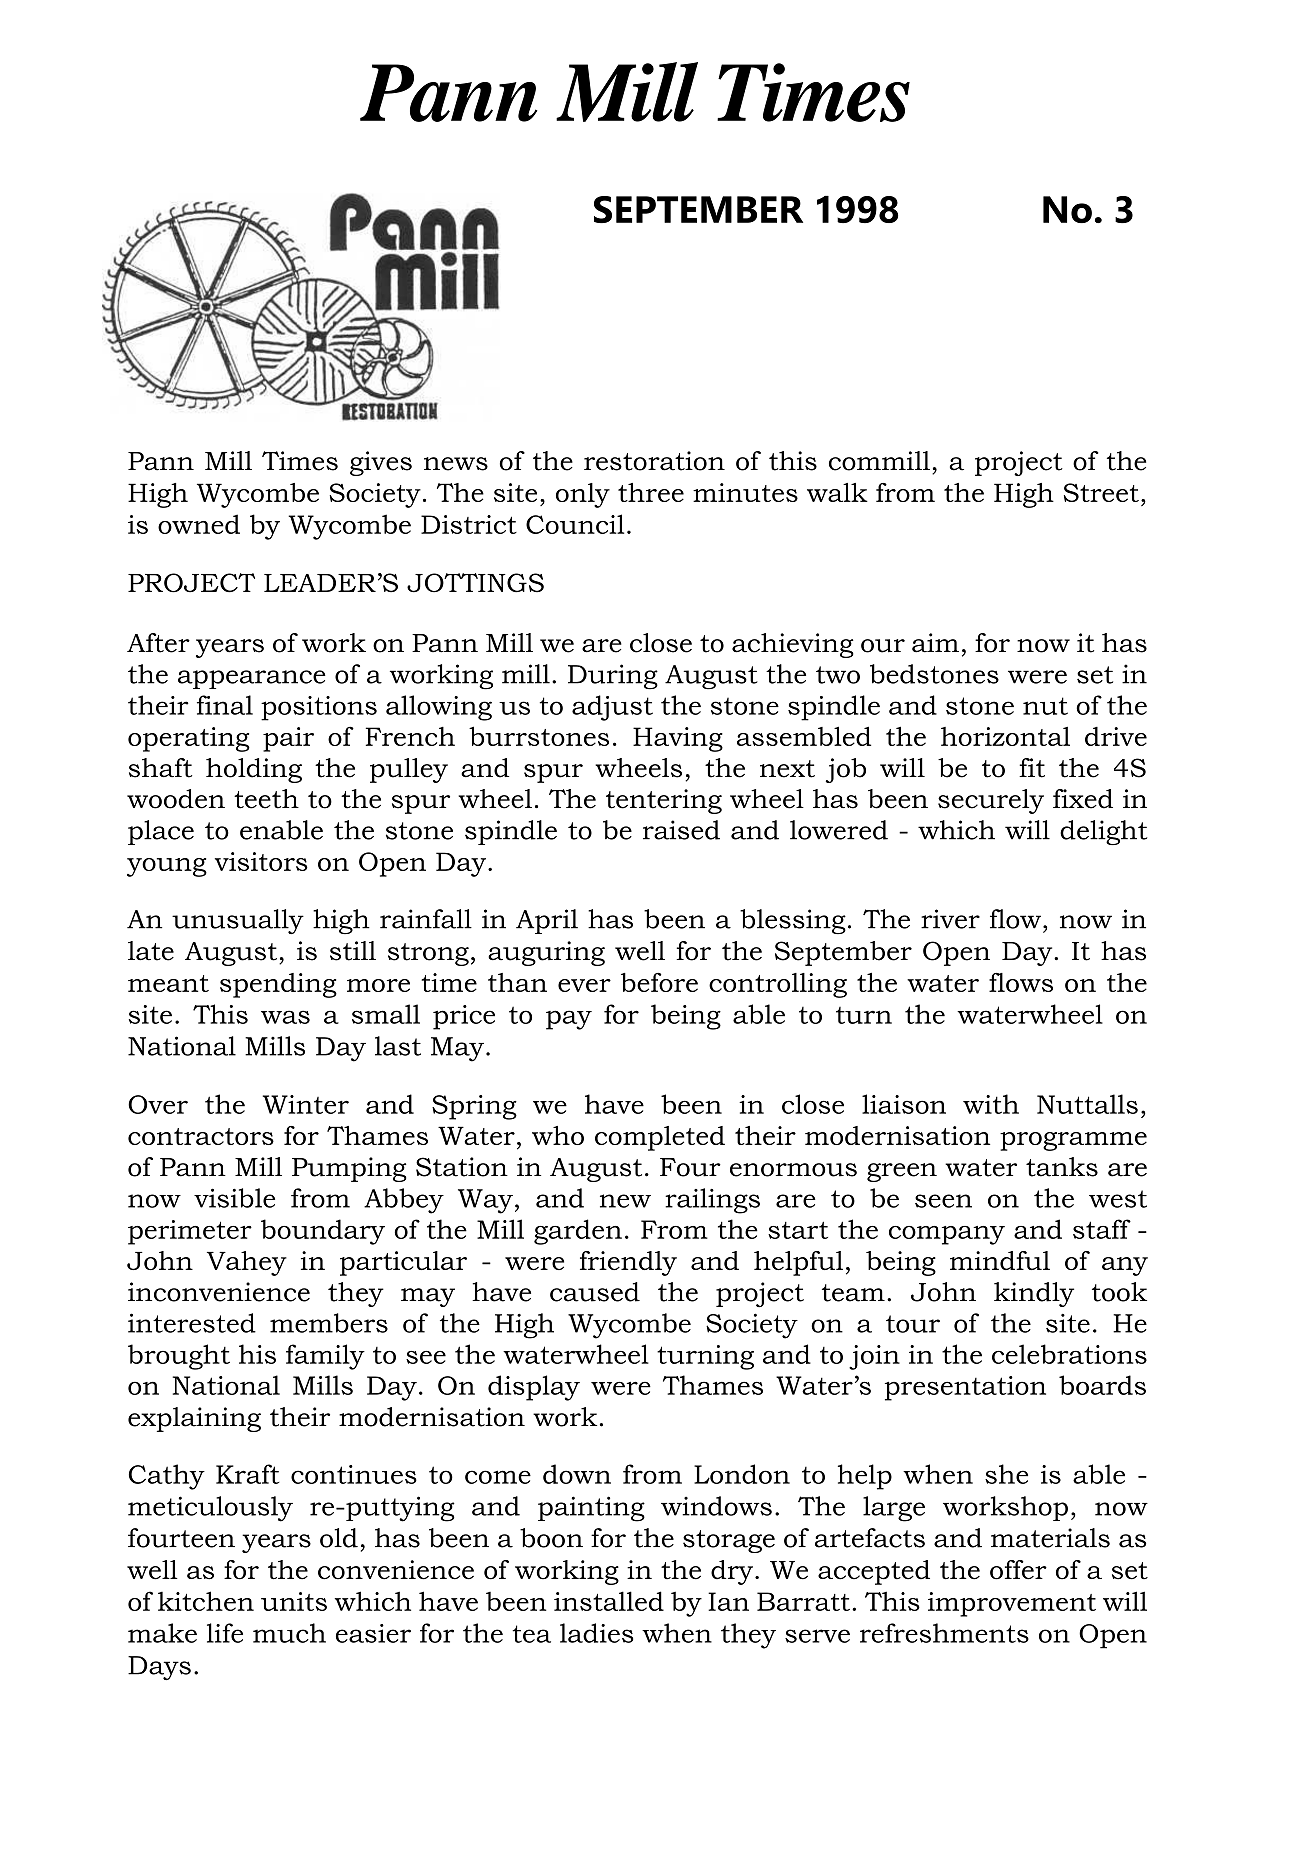  I want to click on caused, so click(595, 1292).
